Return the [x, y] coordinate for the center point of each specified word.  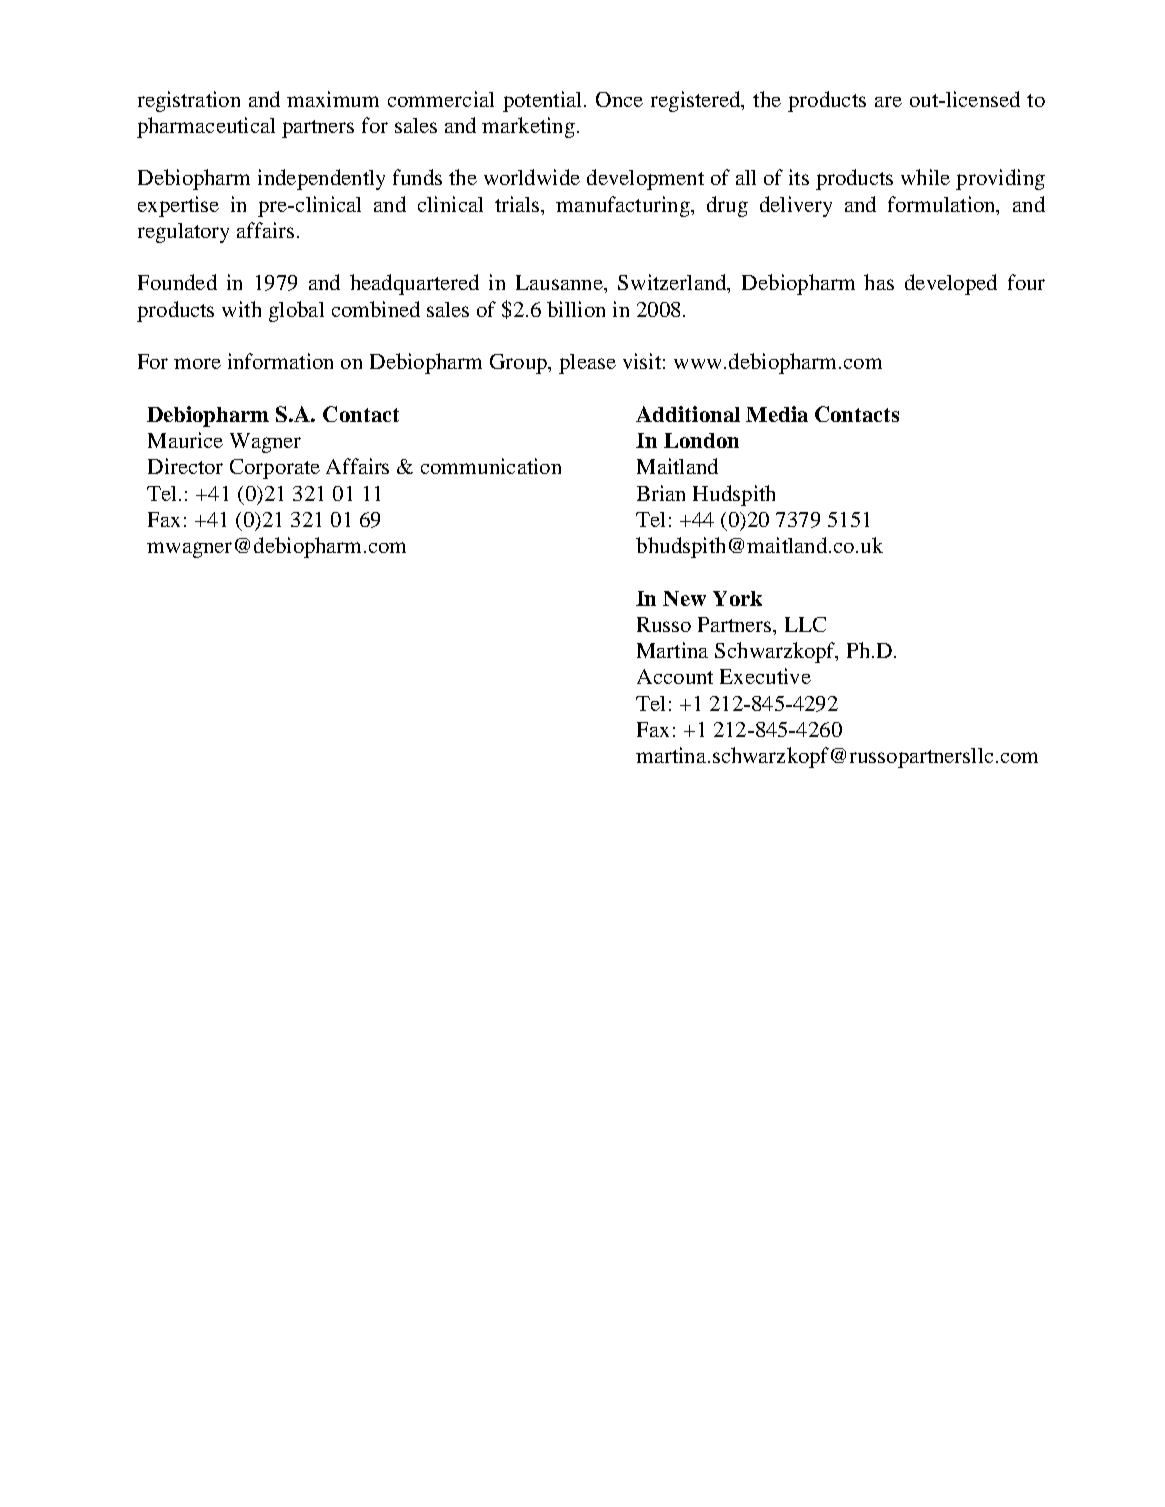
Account [675, 676]
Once [619, 99]
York [737, 598]
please [587, 364]
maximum [333, 99]
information [280, 361]
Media [777, 414]
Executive [765, 676]
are [888, 101]
